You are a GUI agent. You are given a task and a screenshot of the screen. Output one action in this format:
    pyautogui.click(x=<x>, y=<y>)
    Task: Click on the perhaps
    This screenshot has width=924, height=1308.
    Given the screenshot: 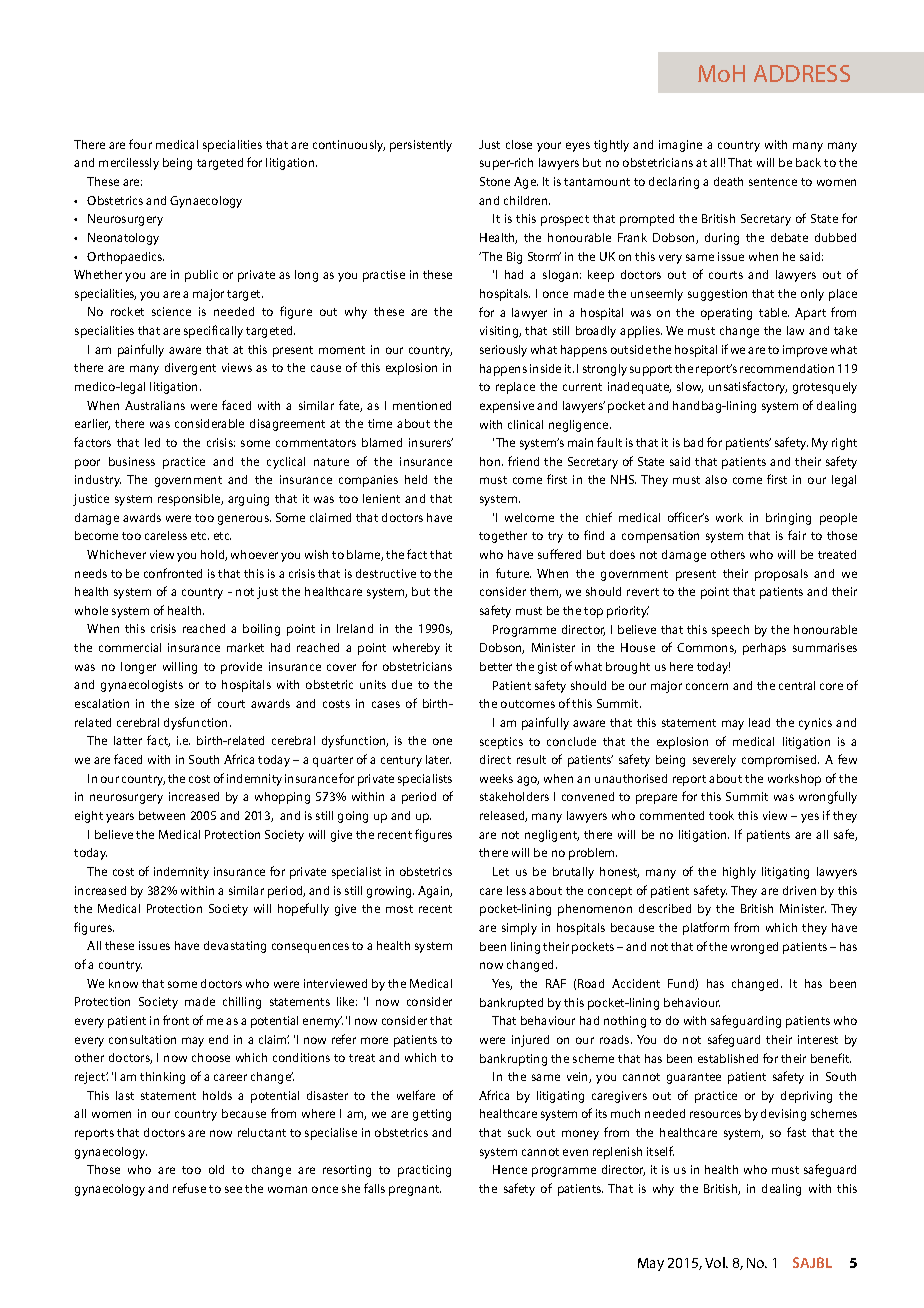 What is the action you would take?
    pyautogui.click(x=764, y=649)
